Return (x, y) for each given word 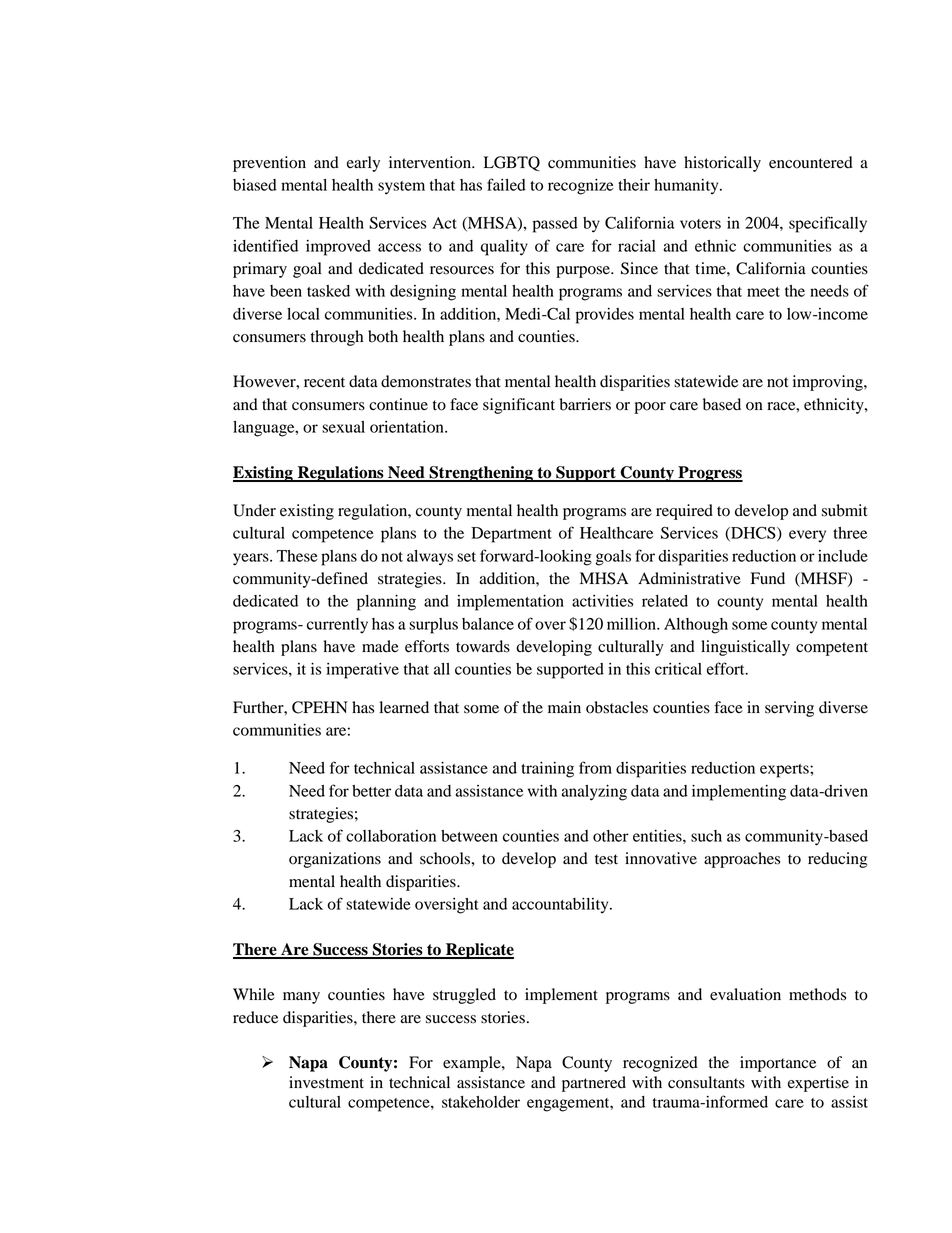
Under (254, 510)
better (371, 791)
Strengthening (481, 474)
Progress (709, 474)
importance (778, 1064)
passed (555, 225)
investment (326, 1082)
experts (785, 771)
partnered (594, 1084)
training (547, 770)
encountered (811, 162)
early (363, 164)
